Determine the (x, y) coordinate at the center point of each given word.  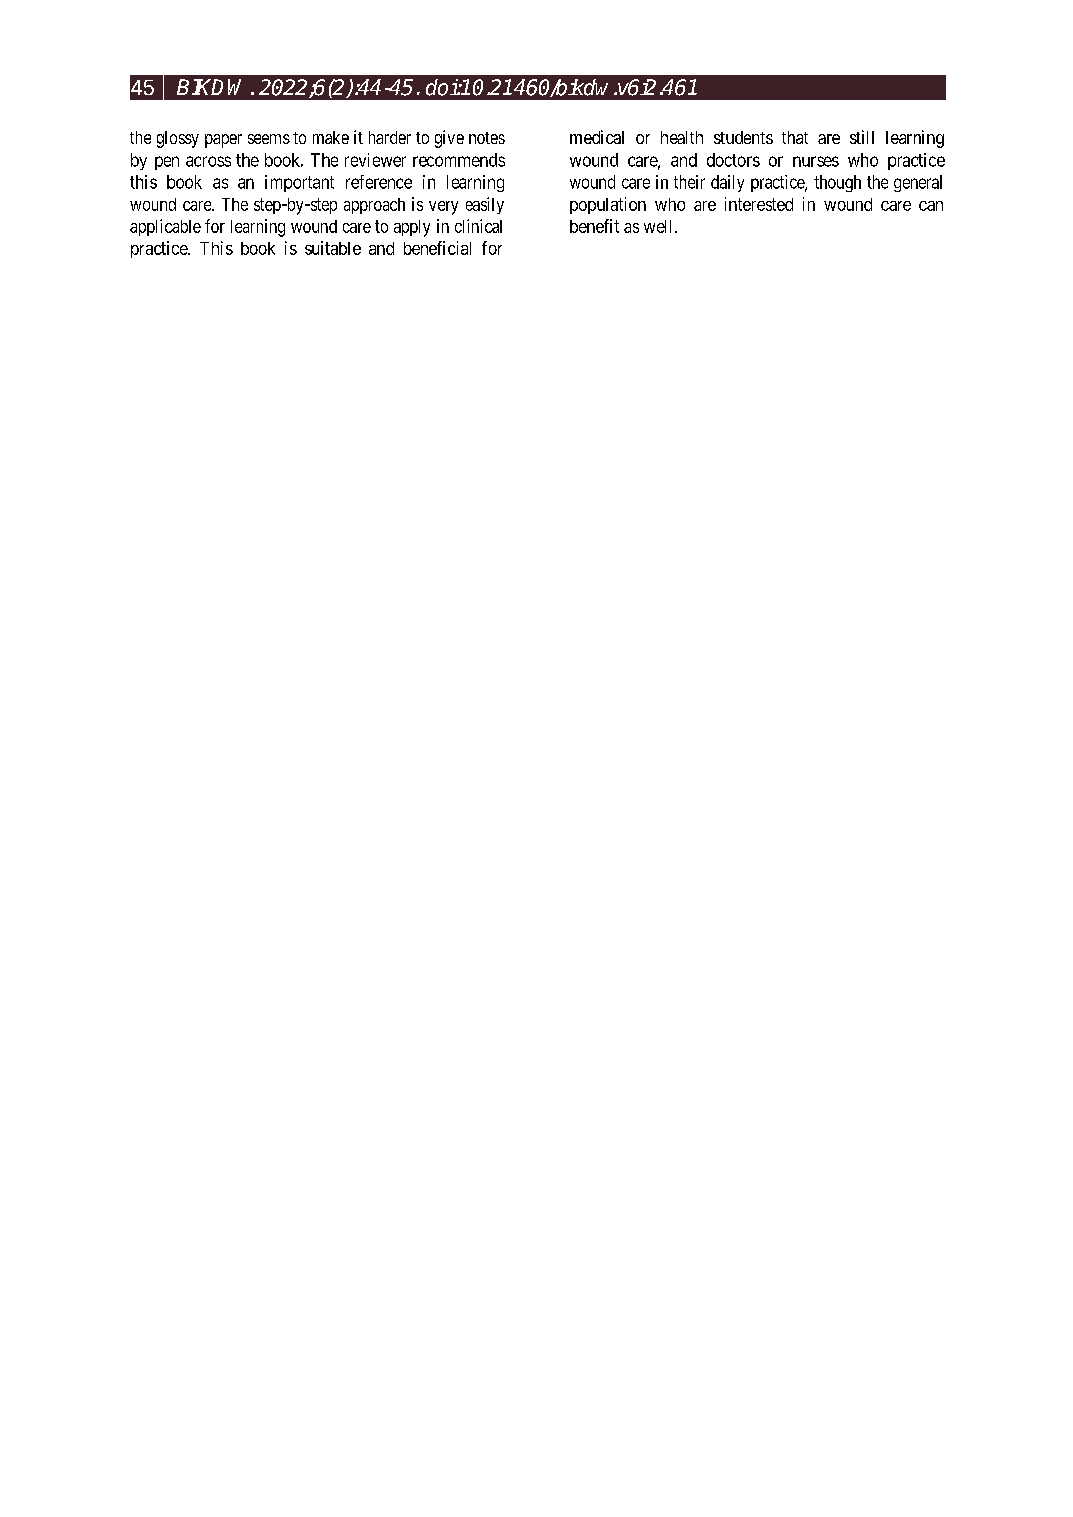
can (931, 206)
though (837, 183)
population (608, 205)
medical (597, 137)
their (689, 182)
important (299, 183)
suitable (333, 248)
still (862, 137)
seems (269, 139)
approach (374, 206)
